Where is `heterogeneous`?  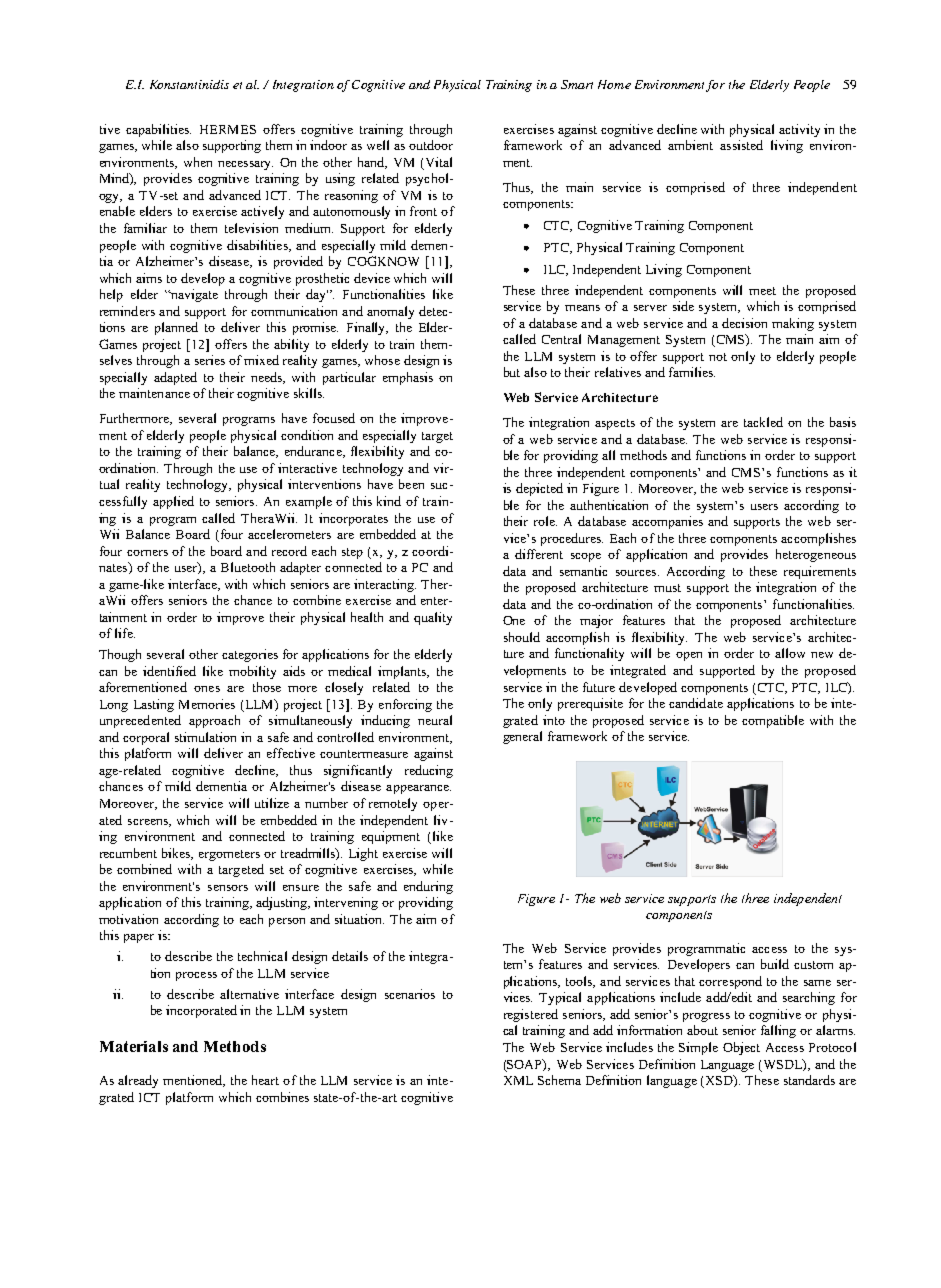
heterogeneous is located at coordinates (816, 555).
